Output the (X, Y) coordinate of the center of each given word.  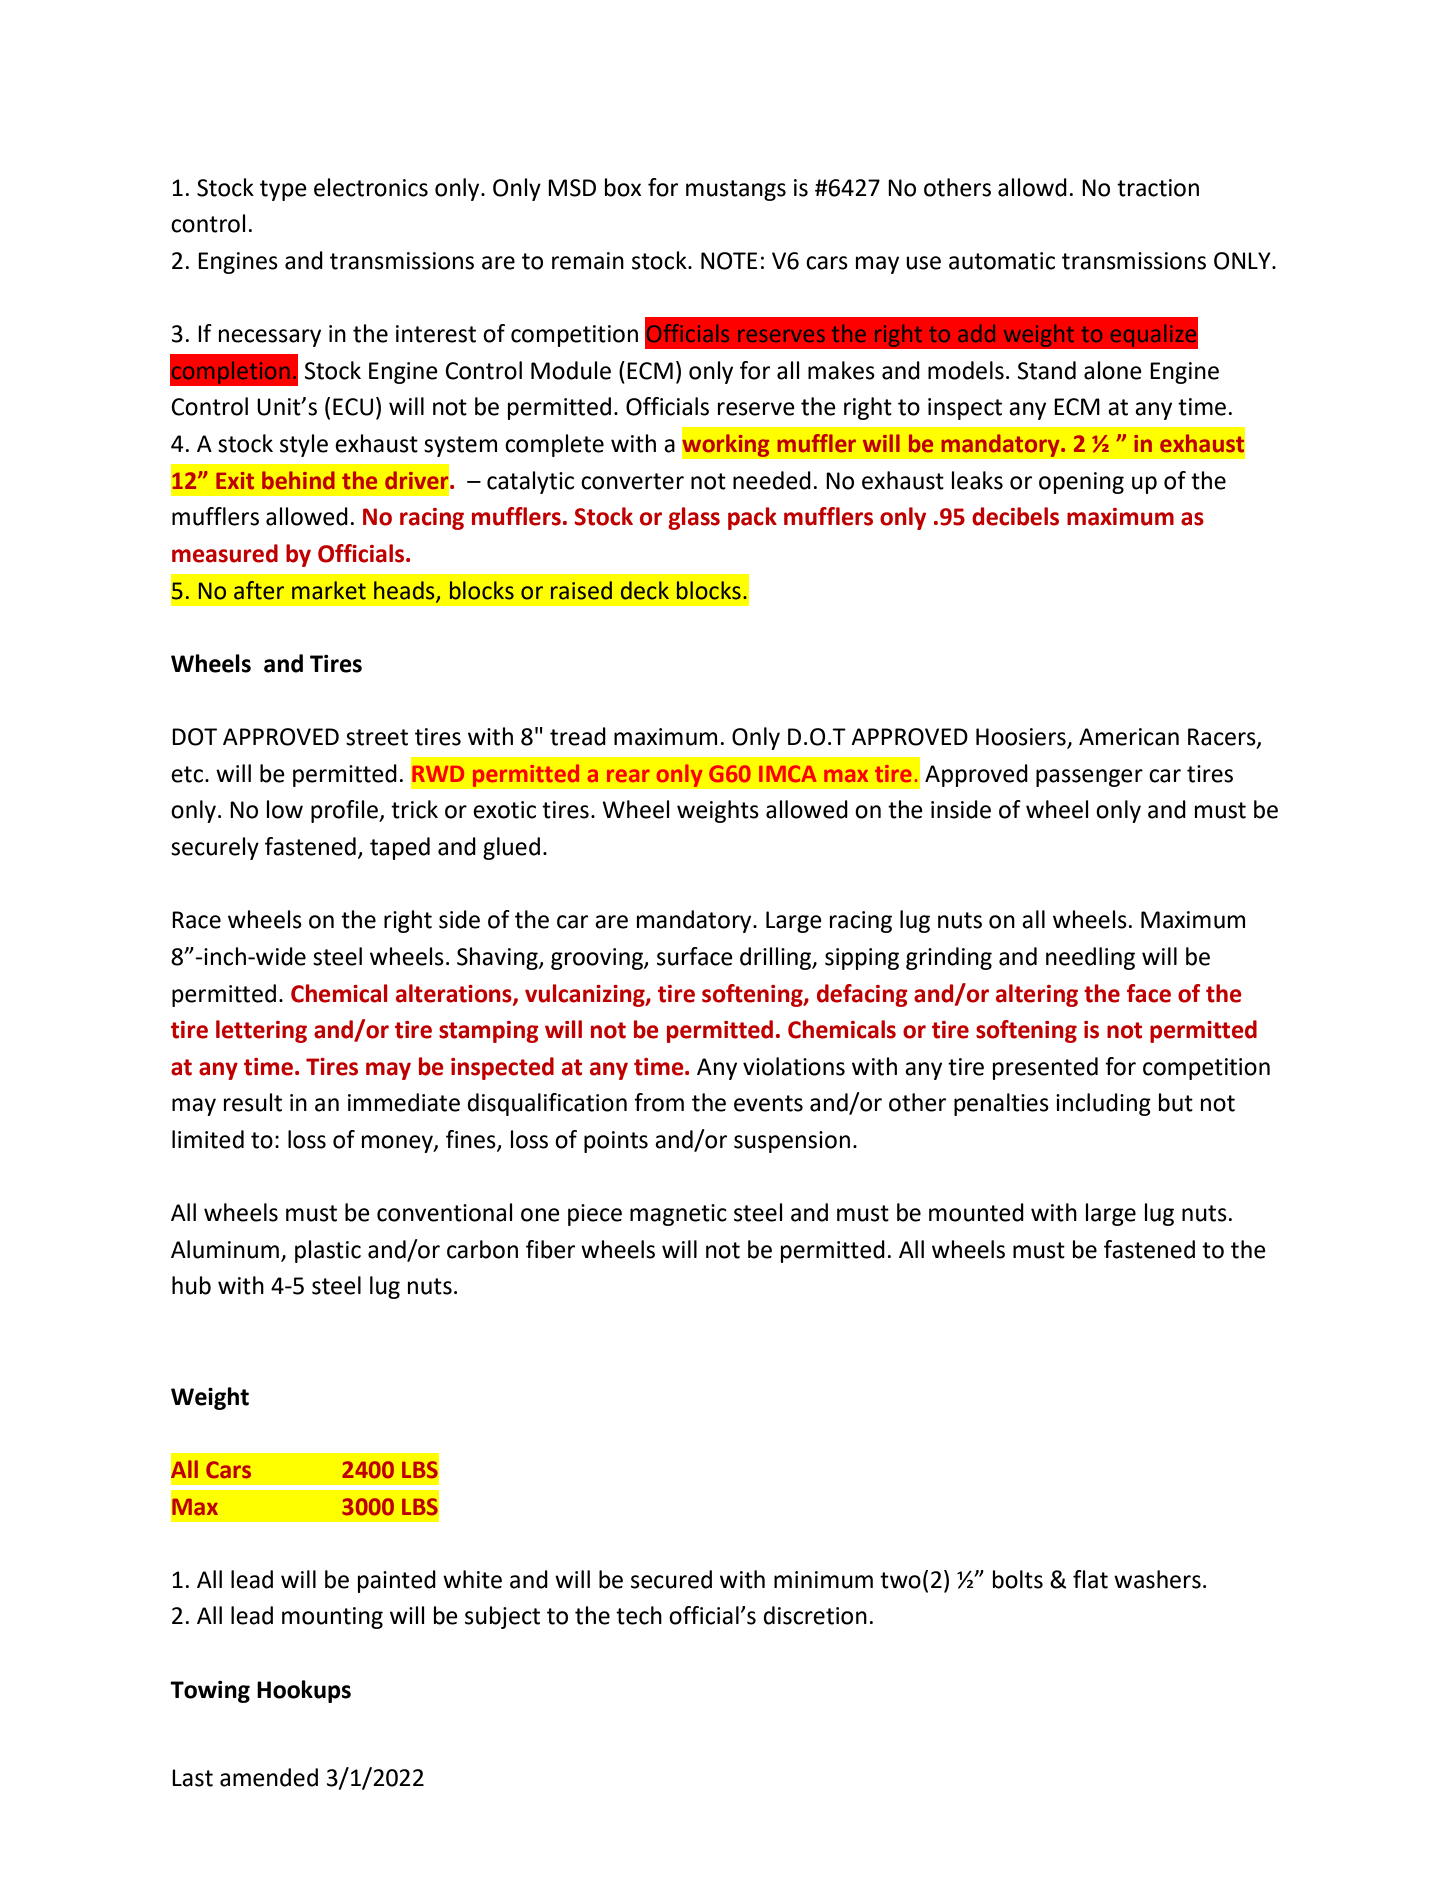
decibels (1015, 516)
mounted (976, 1212)
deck (645, 590)
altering (1037, 995)
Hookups (304, 1691)
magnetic (678, 1215)
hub (191, 1285)
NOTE (729, 261)
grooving (598, 959)
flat (1090, 1579)
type (283, 190)
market (329, 590)
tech (639, 1615)
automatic (1002, 261)
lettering (261, 1031)
